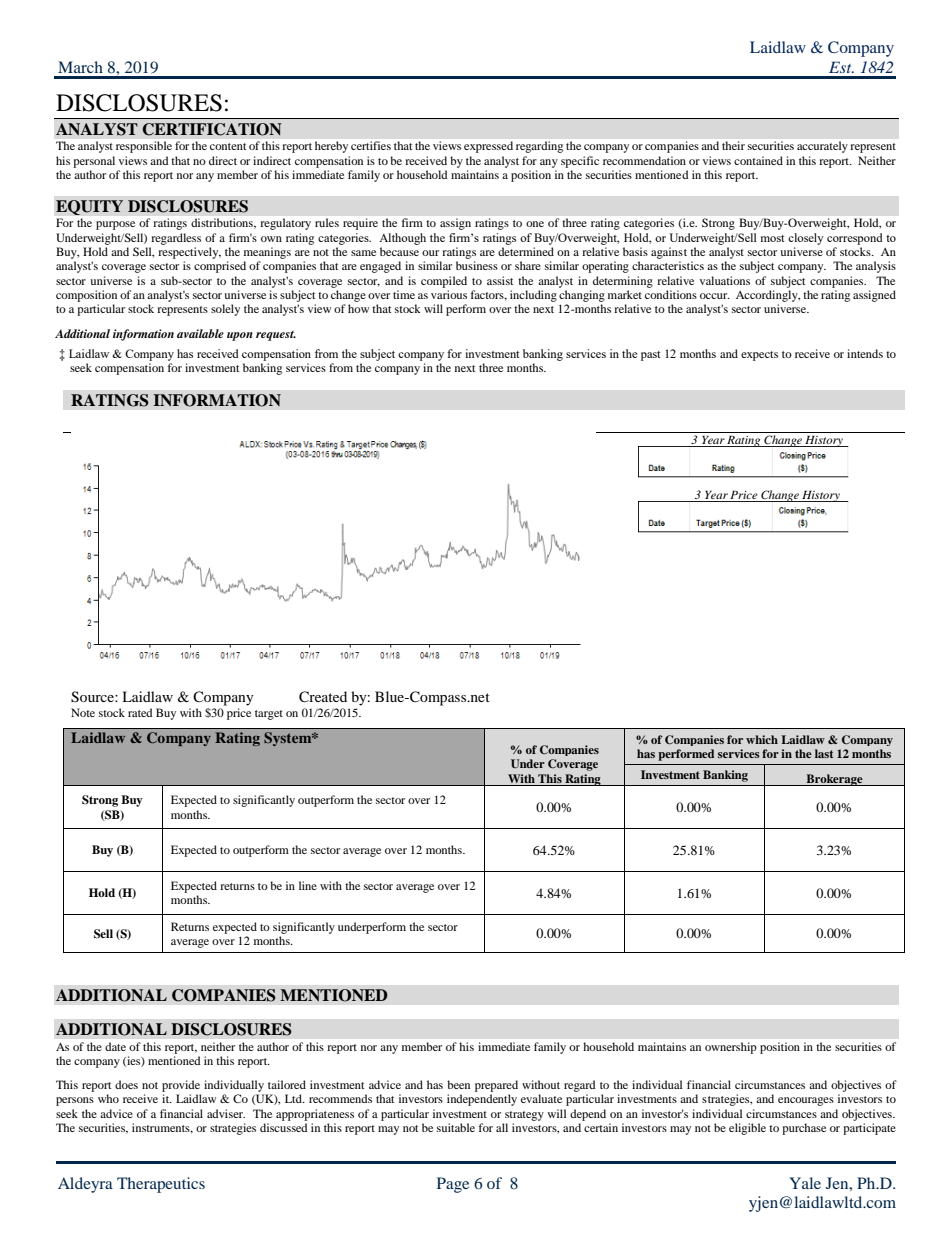 This document has height=1233, width=952. What do you see at coordinates (140, 712) in the document?
I see `rated` at bounding box center [140, 712].
